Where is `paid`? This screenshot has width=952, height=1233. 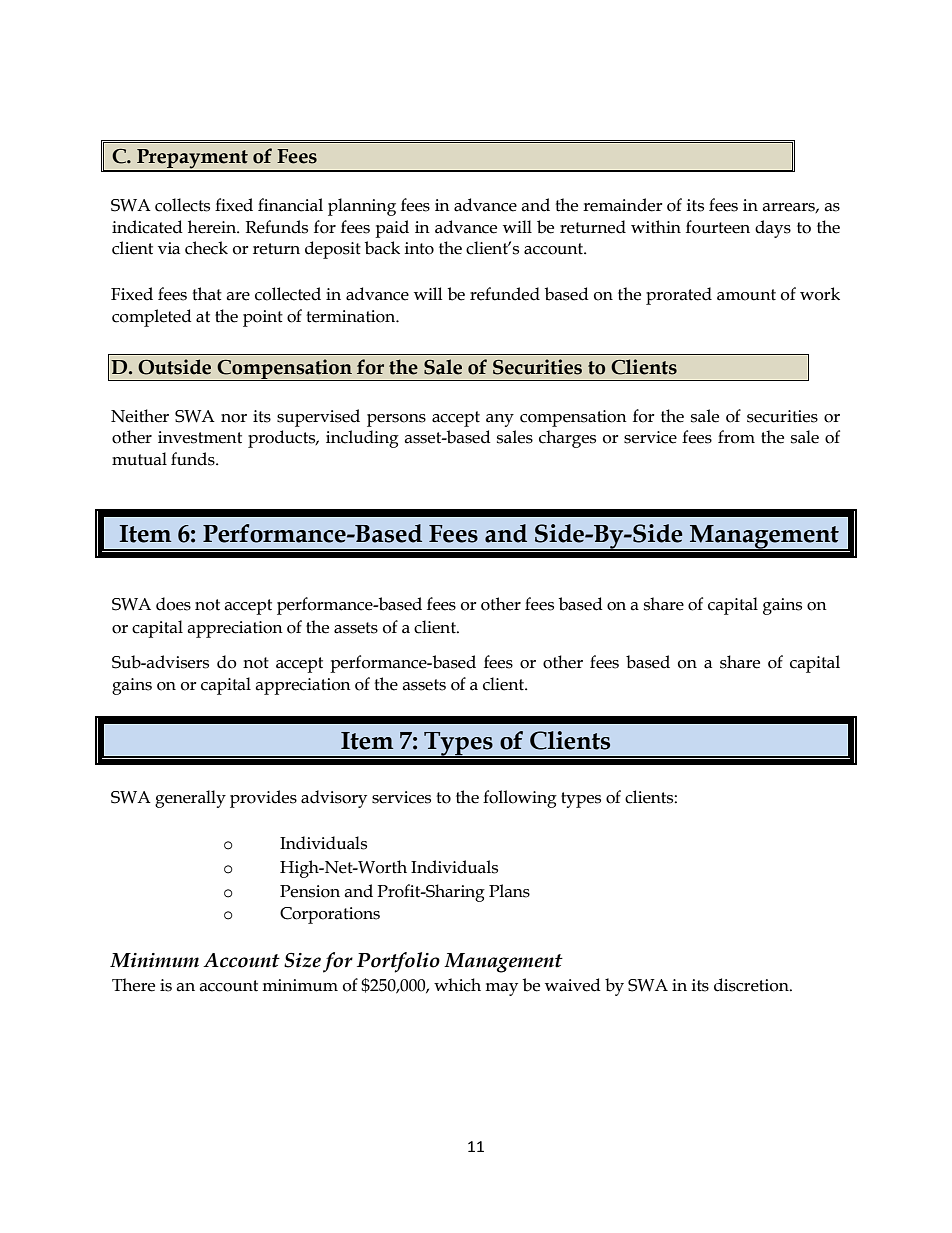 paid is located at coordinates (392, 229).
